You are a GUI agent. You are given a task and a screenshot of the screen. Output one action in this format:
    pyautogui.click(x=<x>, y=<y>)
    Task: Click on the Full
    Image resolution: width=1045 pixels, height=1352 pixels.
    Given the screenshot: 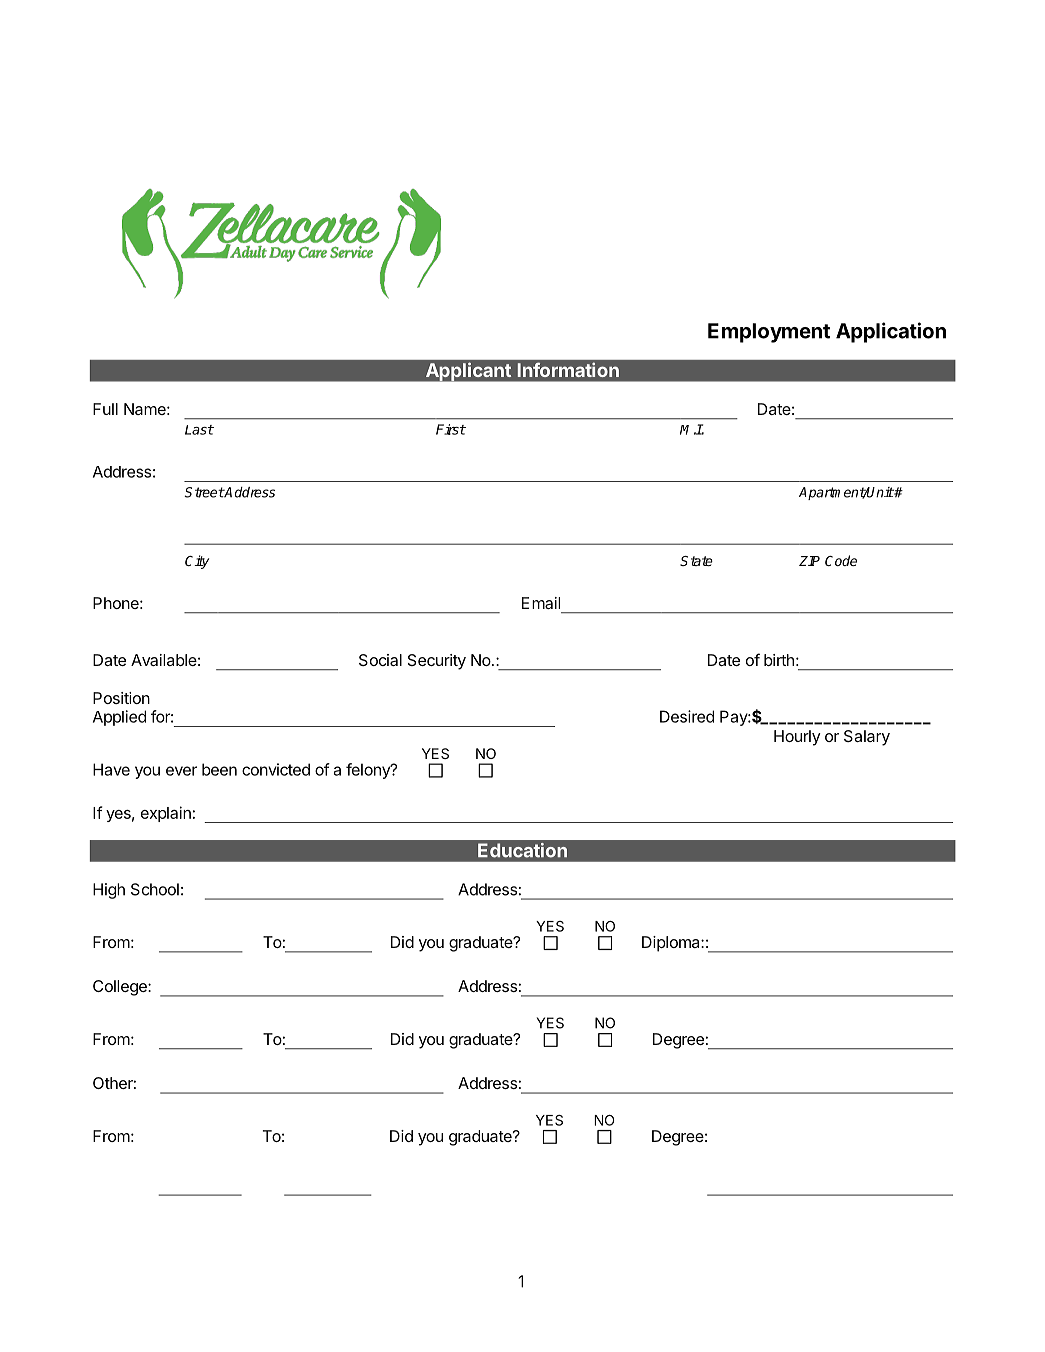 What is the action you would take?
    pyautogui.click(x=105, y=409)
